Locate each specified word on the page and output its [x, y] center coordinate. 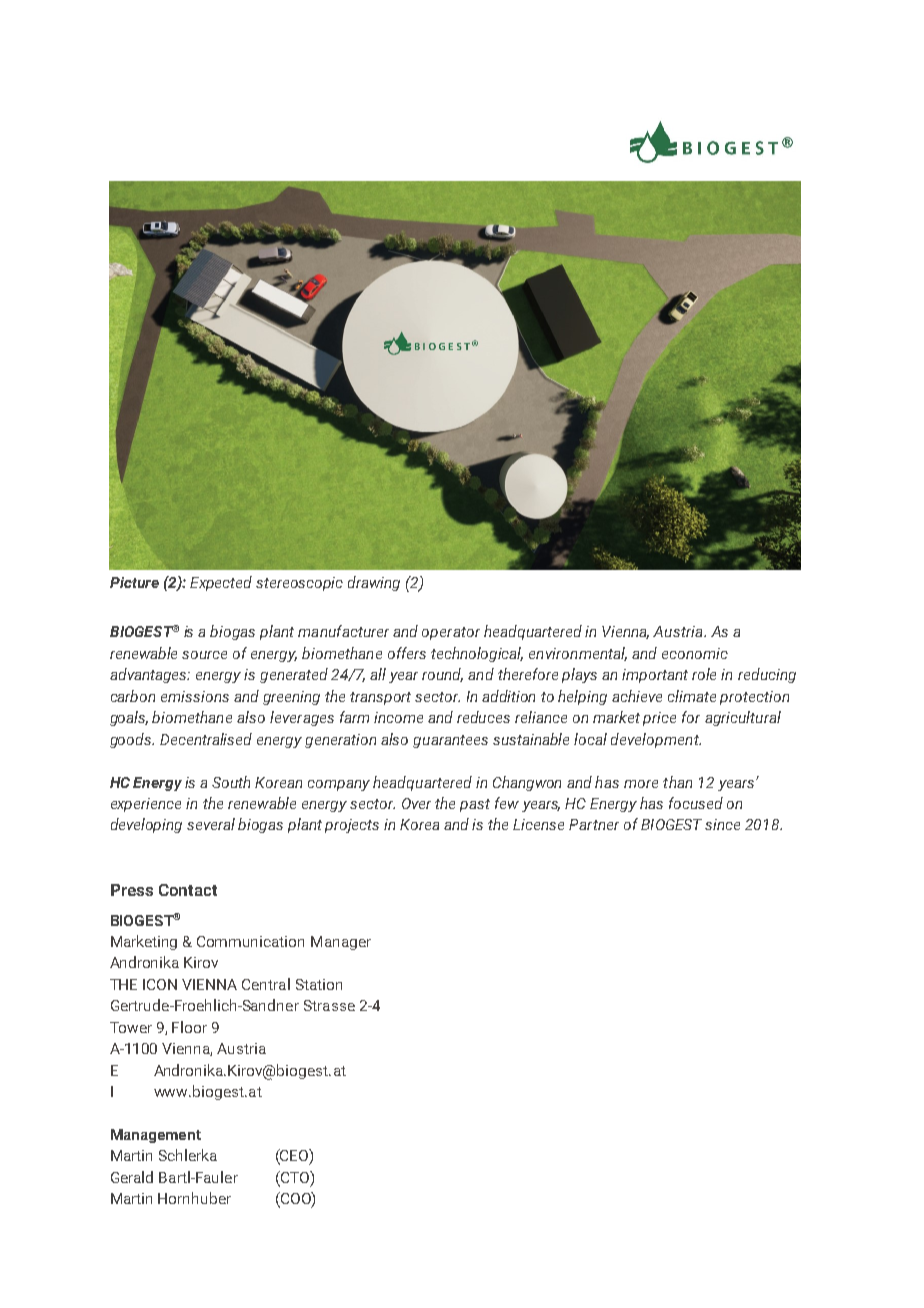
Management [156, 1136]
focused [696, 803]
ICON [160, 984]
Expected [221, 583]
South [231, 782]
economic [695, 653]
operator [451, 633]
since [722, 824]
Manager [341, 943]
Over [416, 803]
